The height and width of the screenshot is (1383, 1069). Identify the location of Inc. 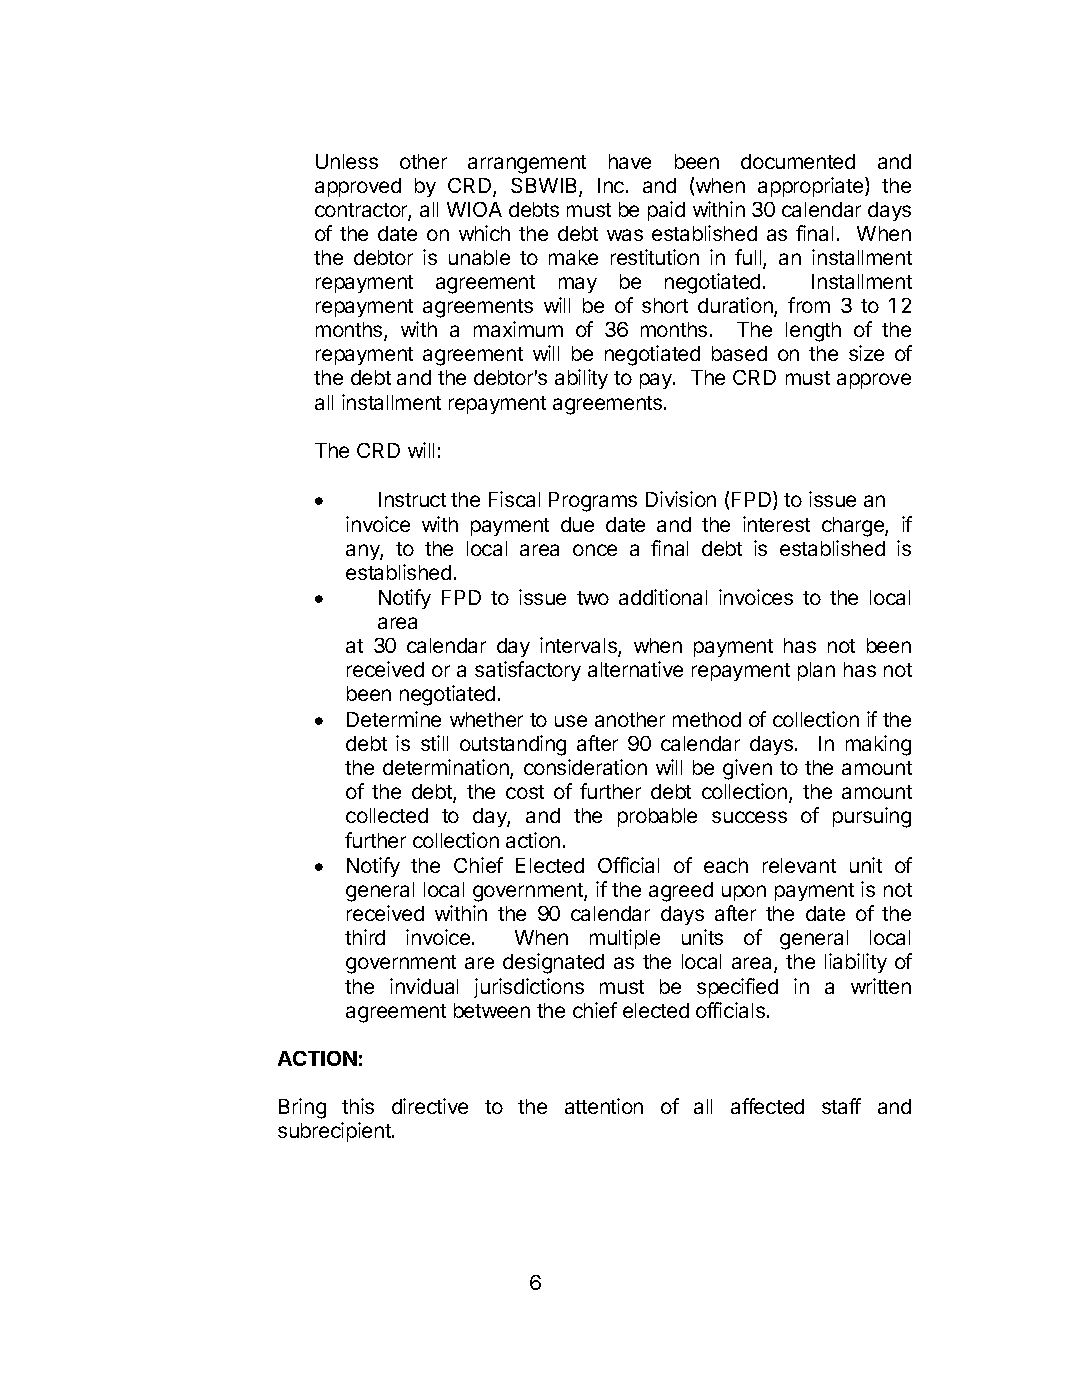
(612, 185).
